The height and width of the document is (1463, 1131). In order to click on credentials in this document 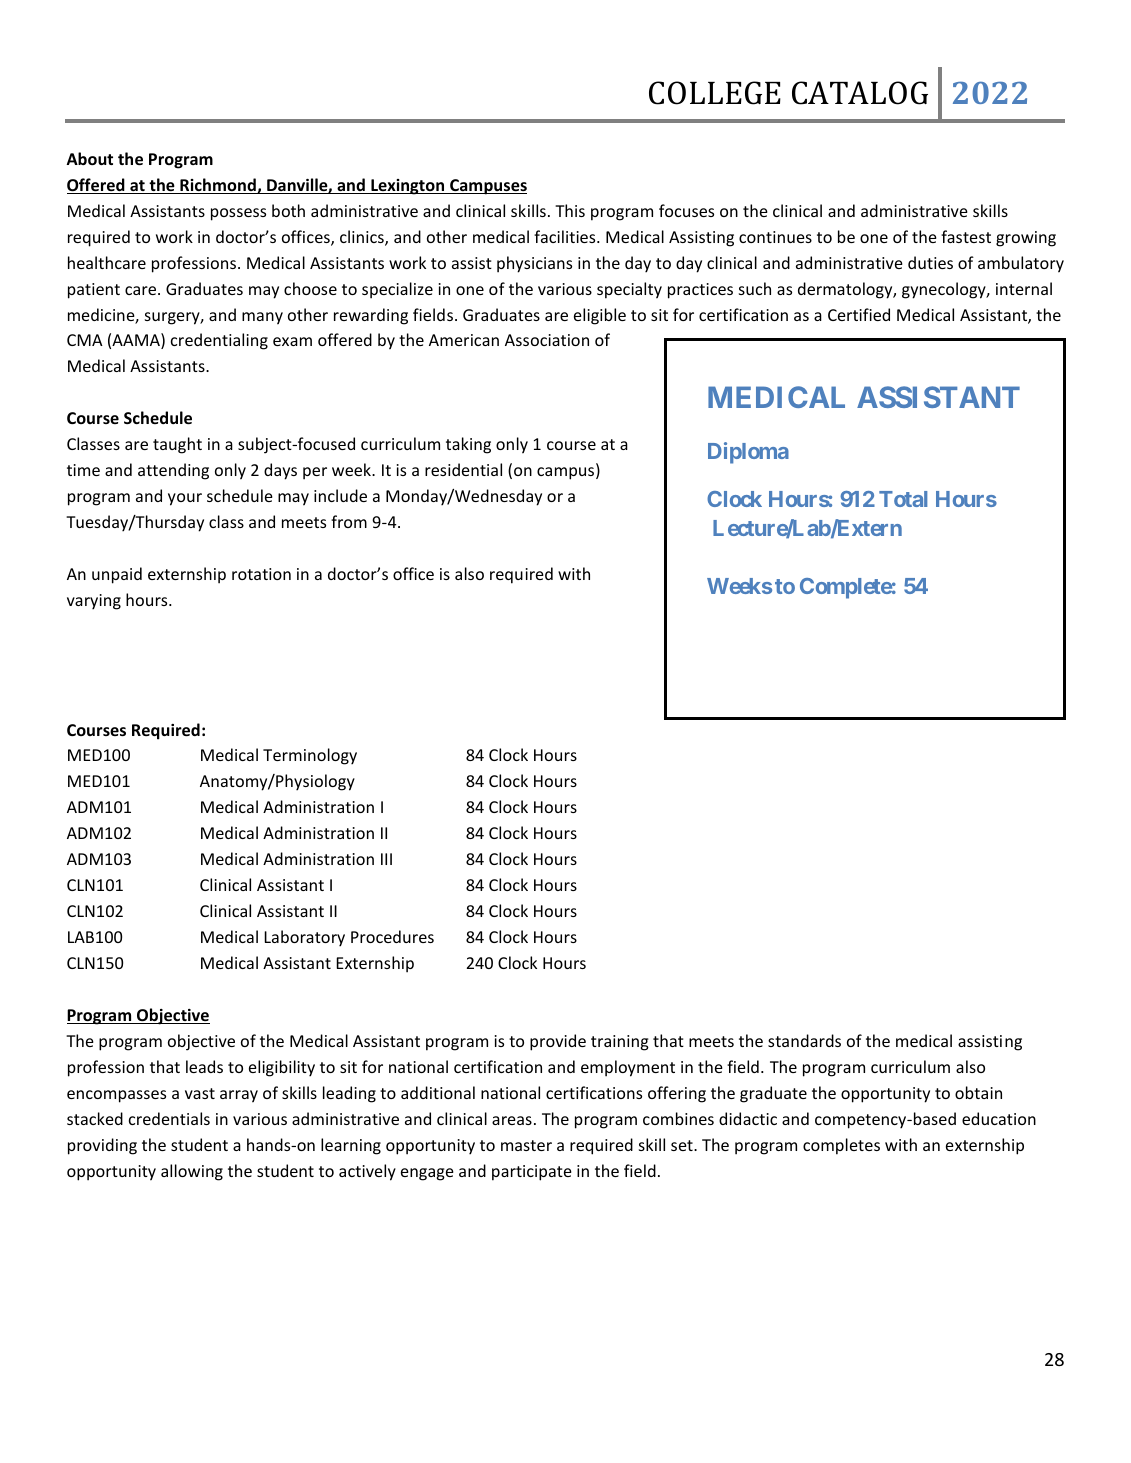, I will do `click(169, 1118)`.
